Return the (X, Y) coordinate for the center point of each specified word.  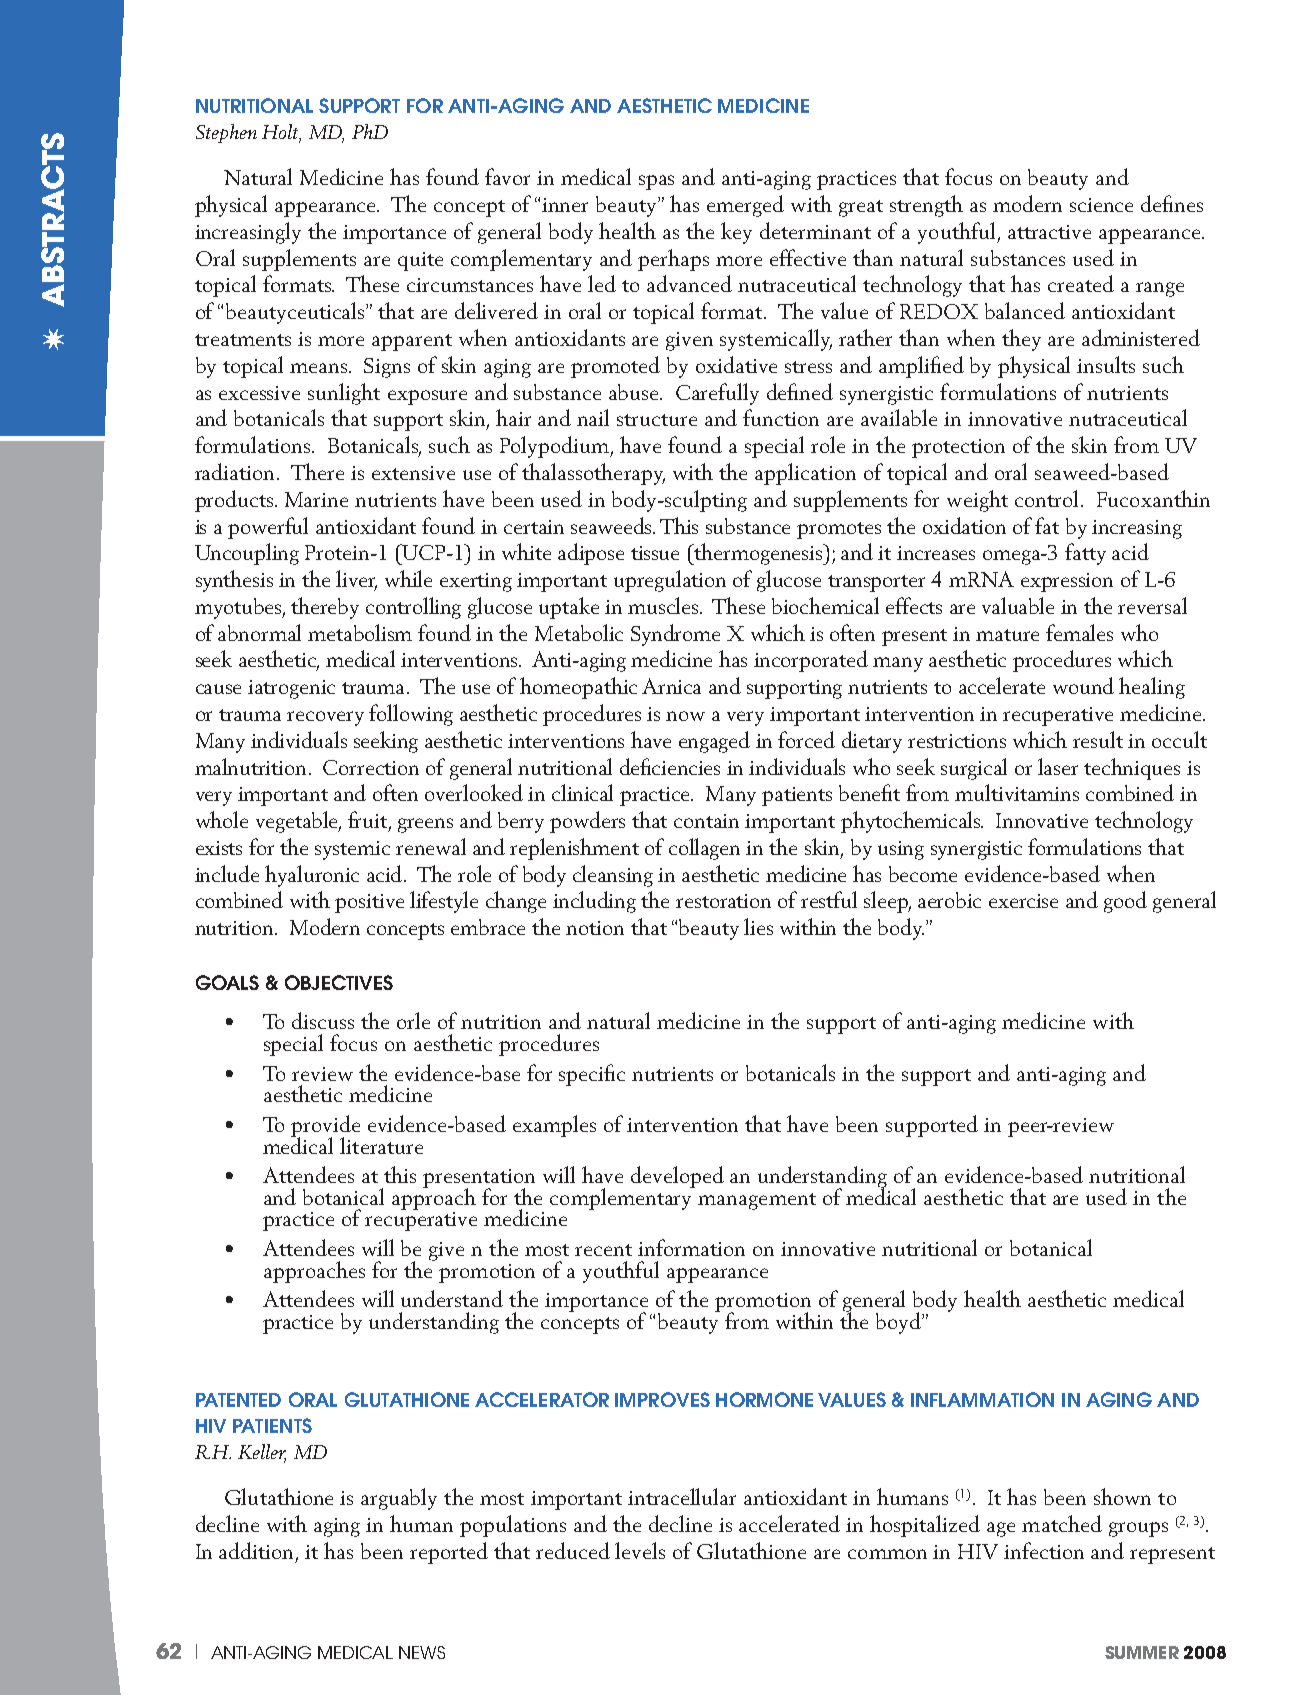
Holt (281, 133)
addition (258, 1551)
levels (640, 1550)
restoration (723, 901)
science (1101, 205)
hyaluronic (312, 876)
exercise (1023, 901)
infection (1044, 1550)
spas (656, 182)
